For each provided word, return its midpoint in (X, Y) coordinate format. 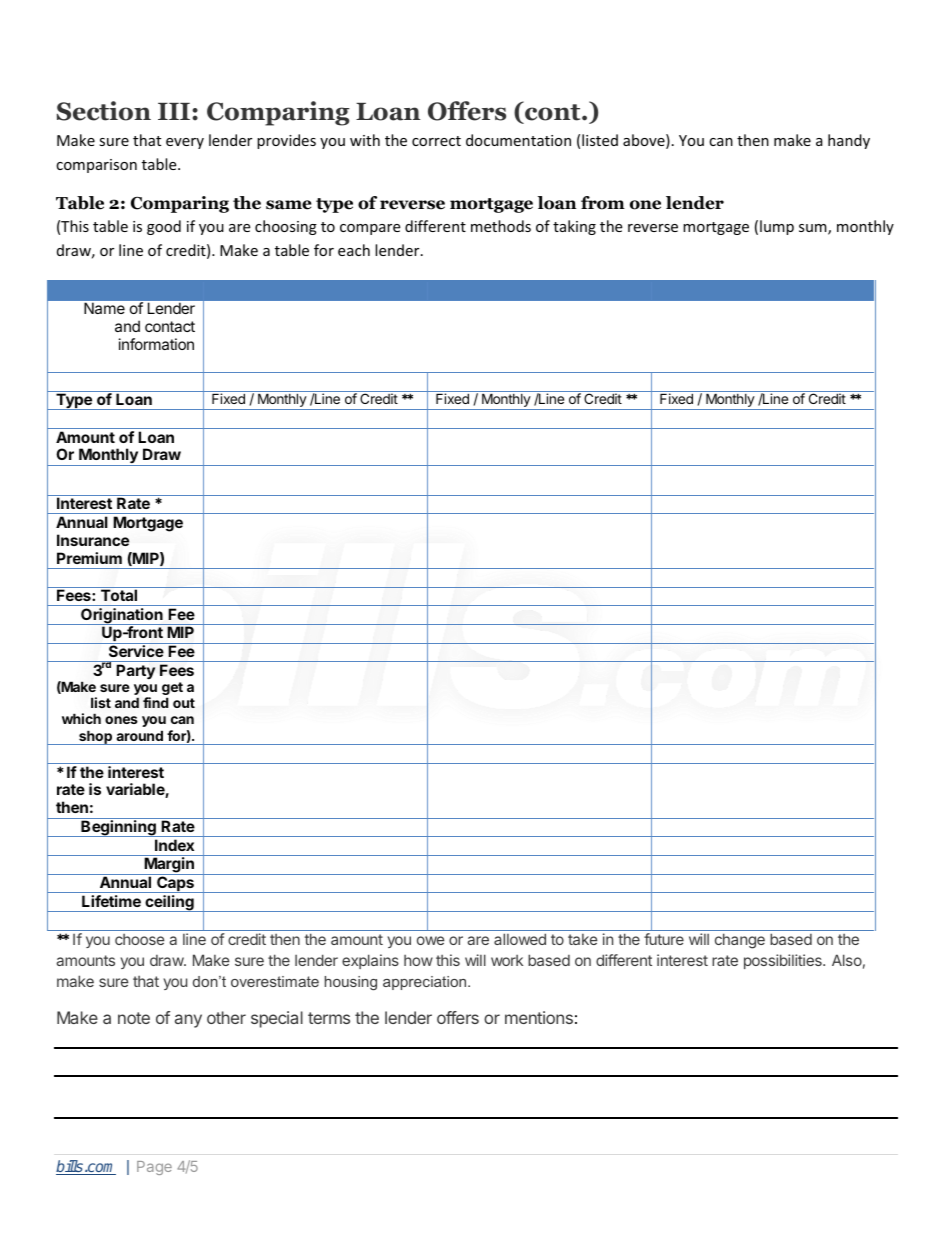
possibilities (784, 961)
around (139, 735)
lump (777, 227)
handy (849, 141)
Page (154, 1168)
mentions (539, 1017)
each (354, 250)
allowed (520, 939)
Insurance (93, 540)
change (740, 941)
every (185, 143)
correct (436, 141)
